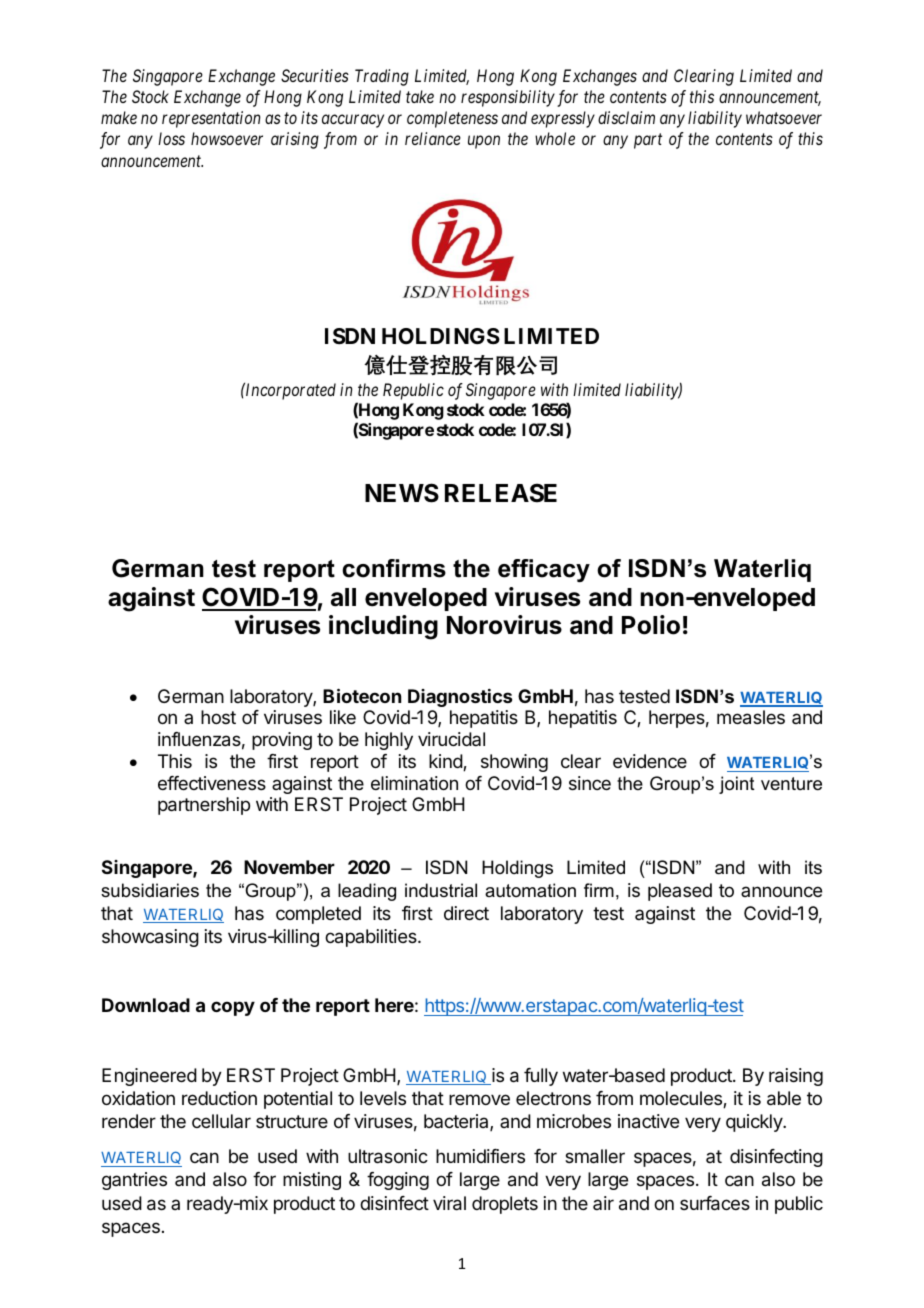 The image size is (924, 1308). I want to click on subsidiaries, so click(150, 890).
